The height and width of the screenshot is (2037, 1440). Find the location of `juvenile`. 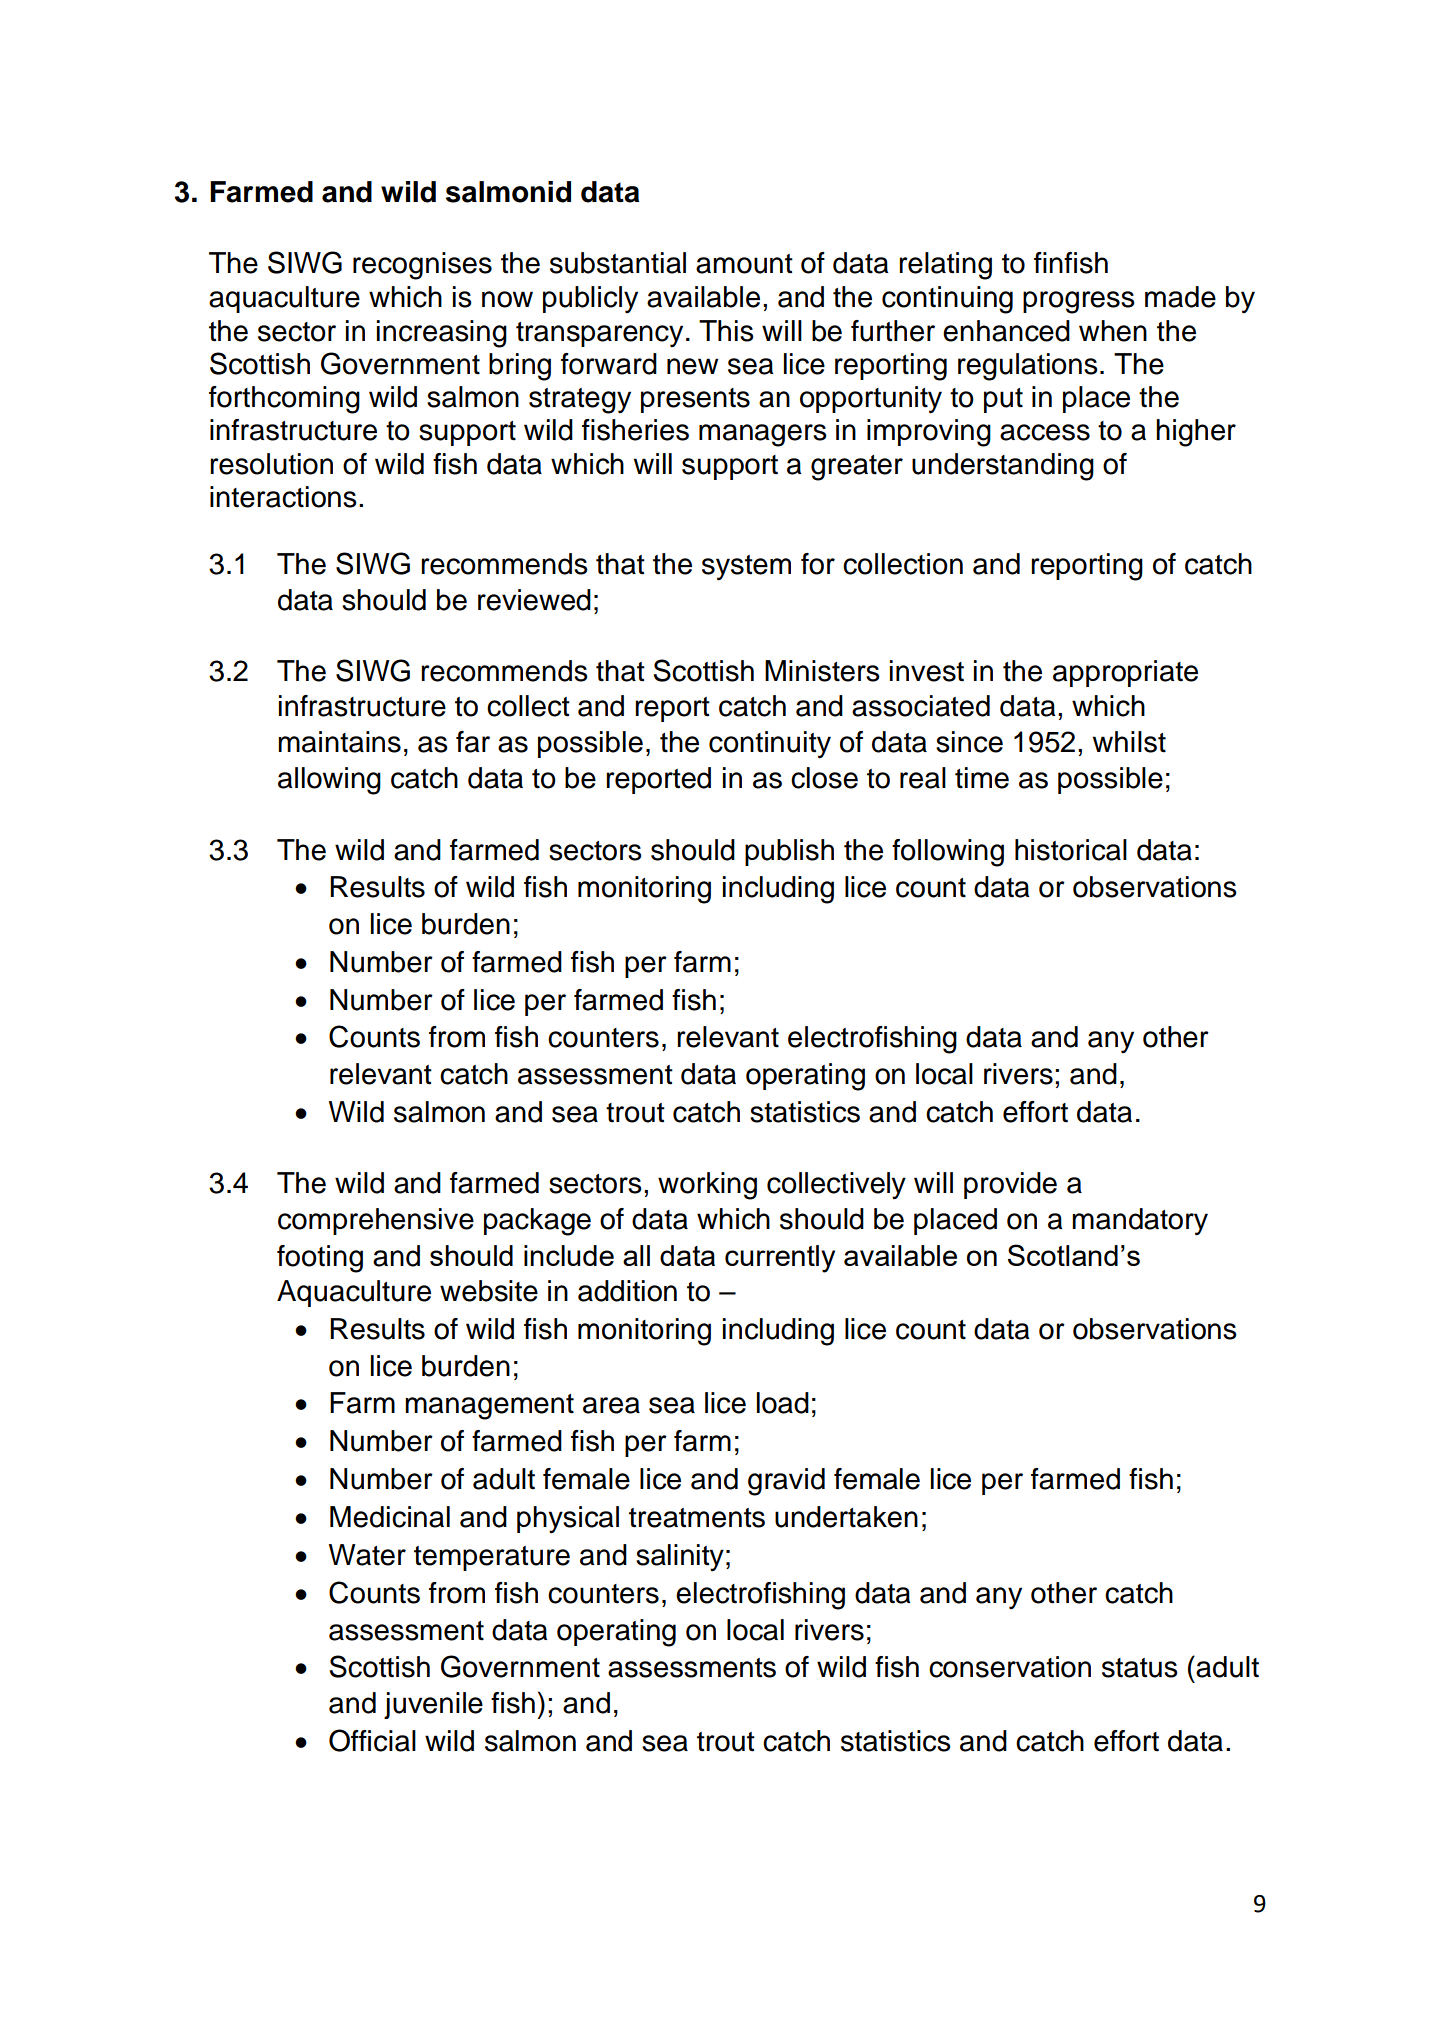

juvenile is located at coordinates (433, 1705).
